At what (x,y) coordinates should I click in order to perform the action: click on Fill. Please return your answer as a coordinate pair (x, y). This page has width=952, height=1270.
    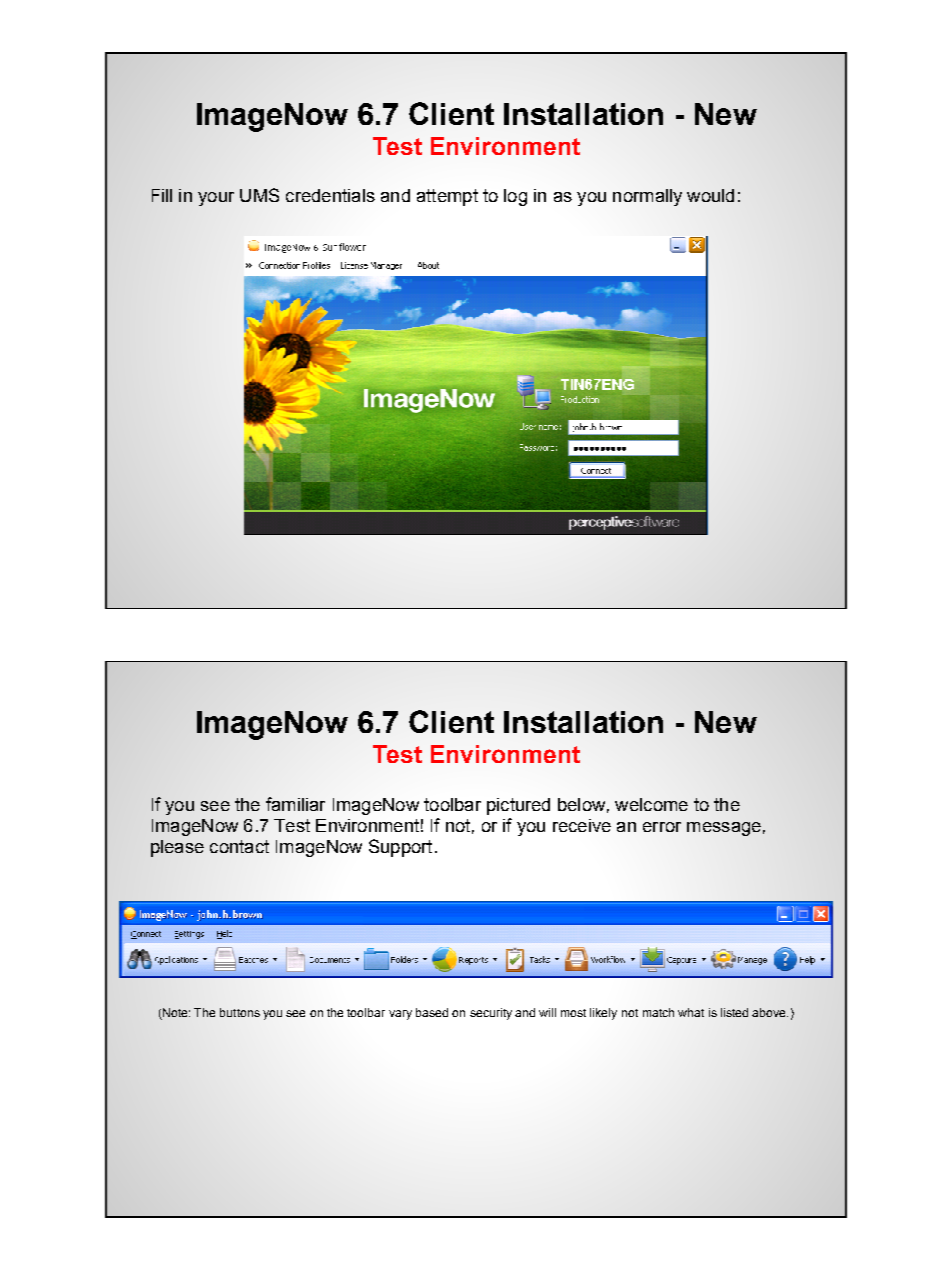
    Looking at the image, I should click on (162, 195).
